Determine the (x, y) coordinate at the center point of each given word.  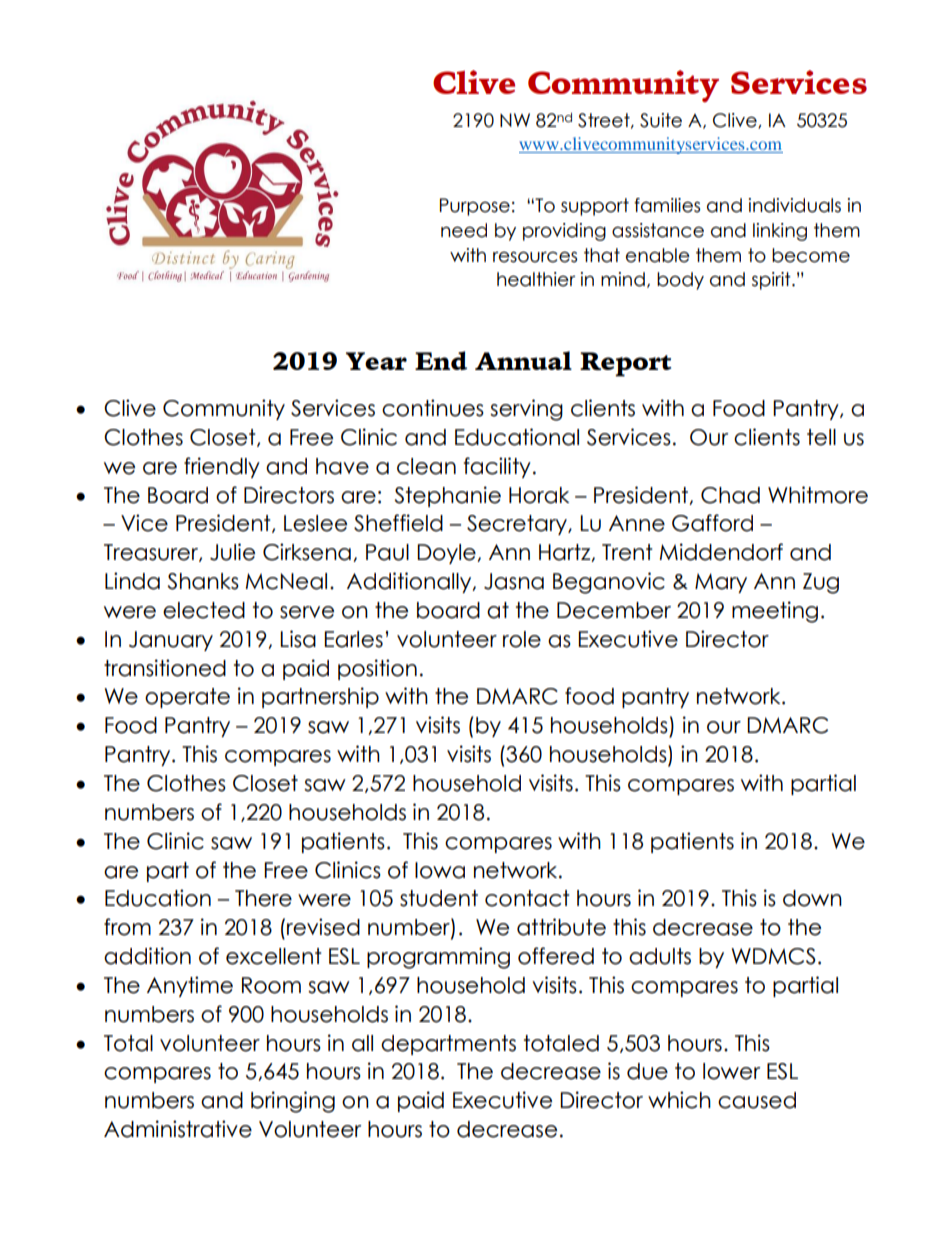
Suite (661, 120)
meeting (775, 612)
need (464, 230)
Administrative (178, 1129)
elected (204, 610)
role (522, 639)
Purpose (475, 207)
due (647, 1071)
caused (757, 1100)
